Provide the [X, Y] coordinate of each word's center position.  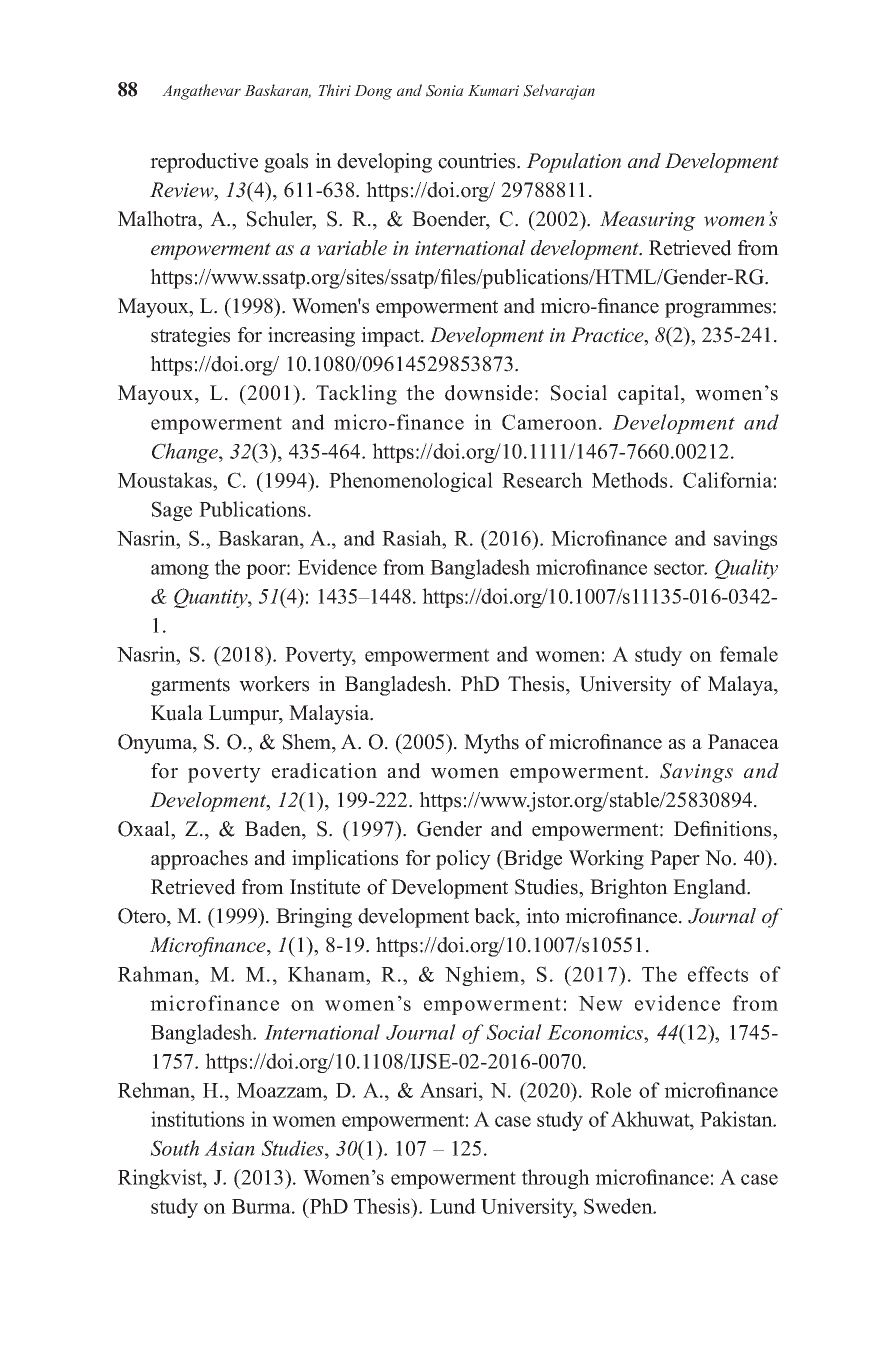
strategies [190, 337]
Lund [453, 1206]
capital [650, 395]
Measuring [648, 221]
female [749, 654]
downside [488, 393]
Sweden [619, 1206]
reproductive [204, 163]
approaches [199, 860]
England [711, 889]
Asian [229, 1148]
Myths [491, 744]
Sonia [445, 91]
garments [190, 687]
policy [463, 860]
